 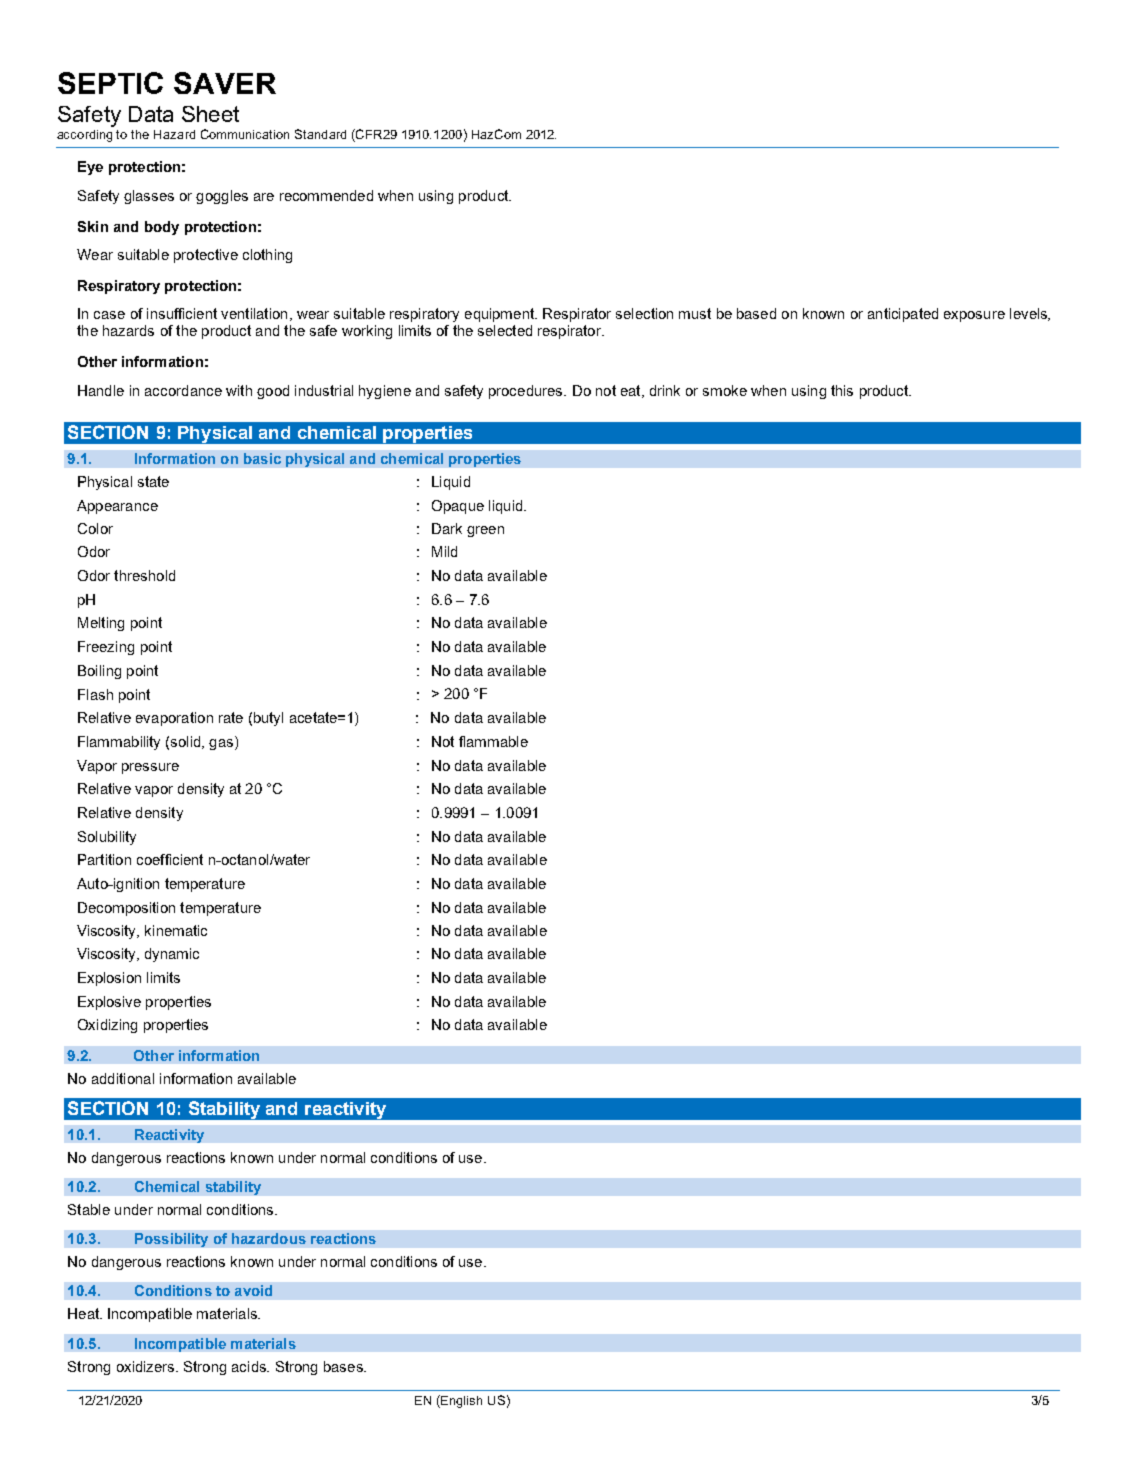 What do you see at coordinates (123, 1078) in the screenshot?
I see `additional` at bounding box center [123, 1078].
